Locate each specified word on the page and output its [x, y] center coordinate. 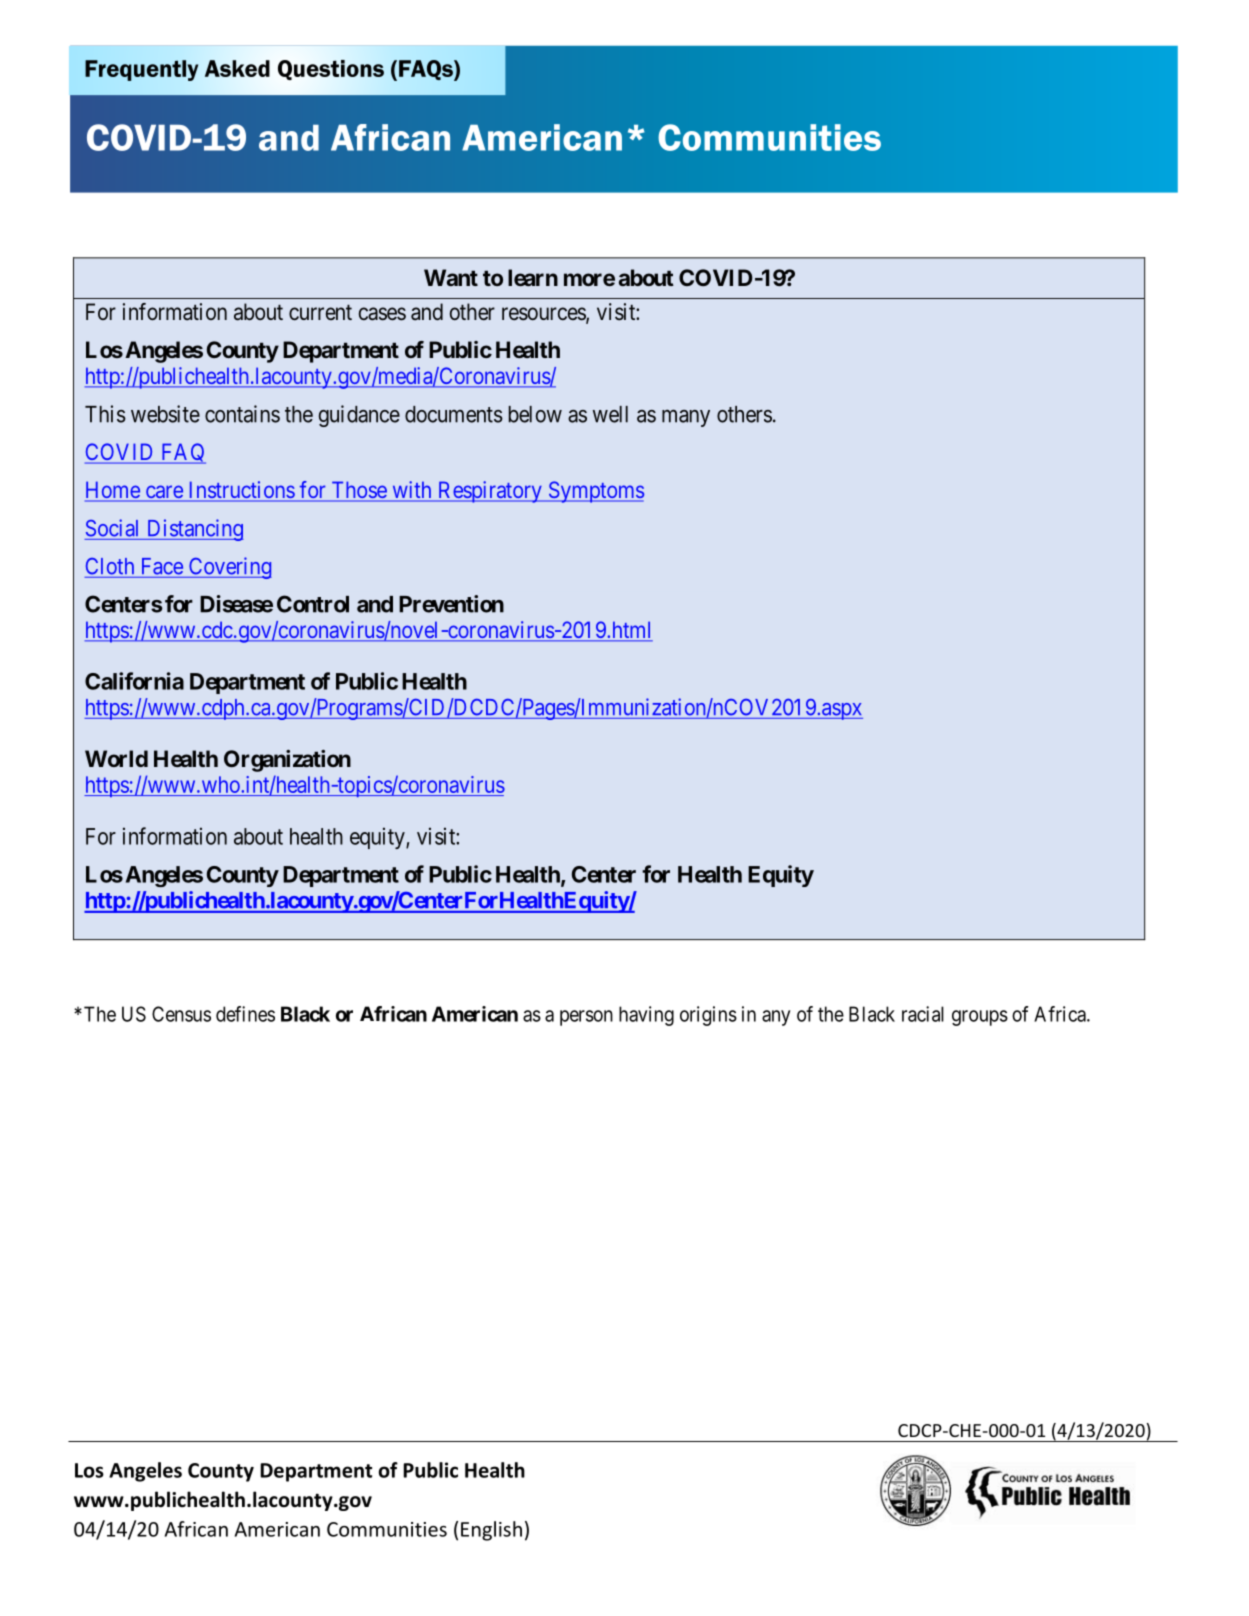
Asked [237, 68]
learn [533, 277]
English [491, 1531]
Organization [287, 761]
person [586, 1018]
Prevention [451, 604]
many [686, 418]
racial [923, 1014]
